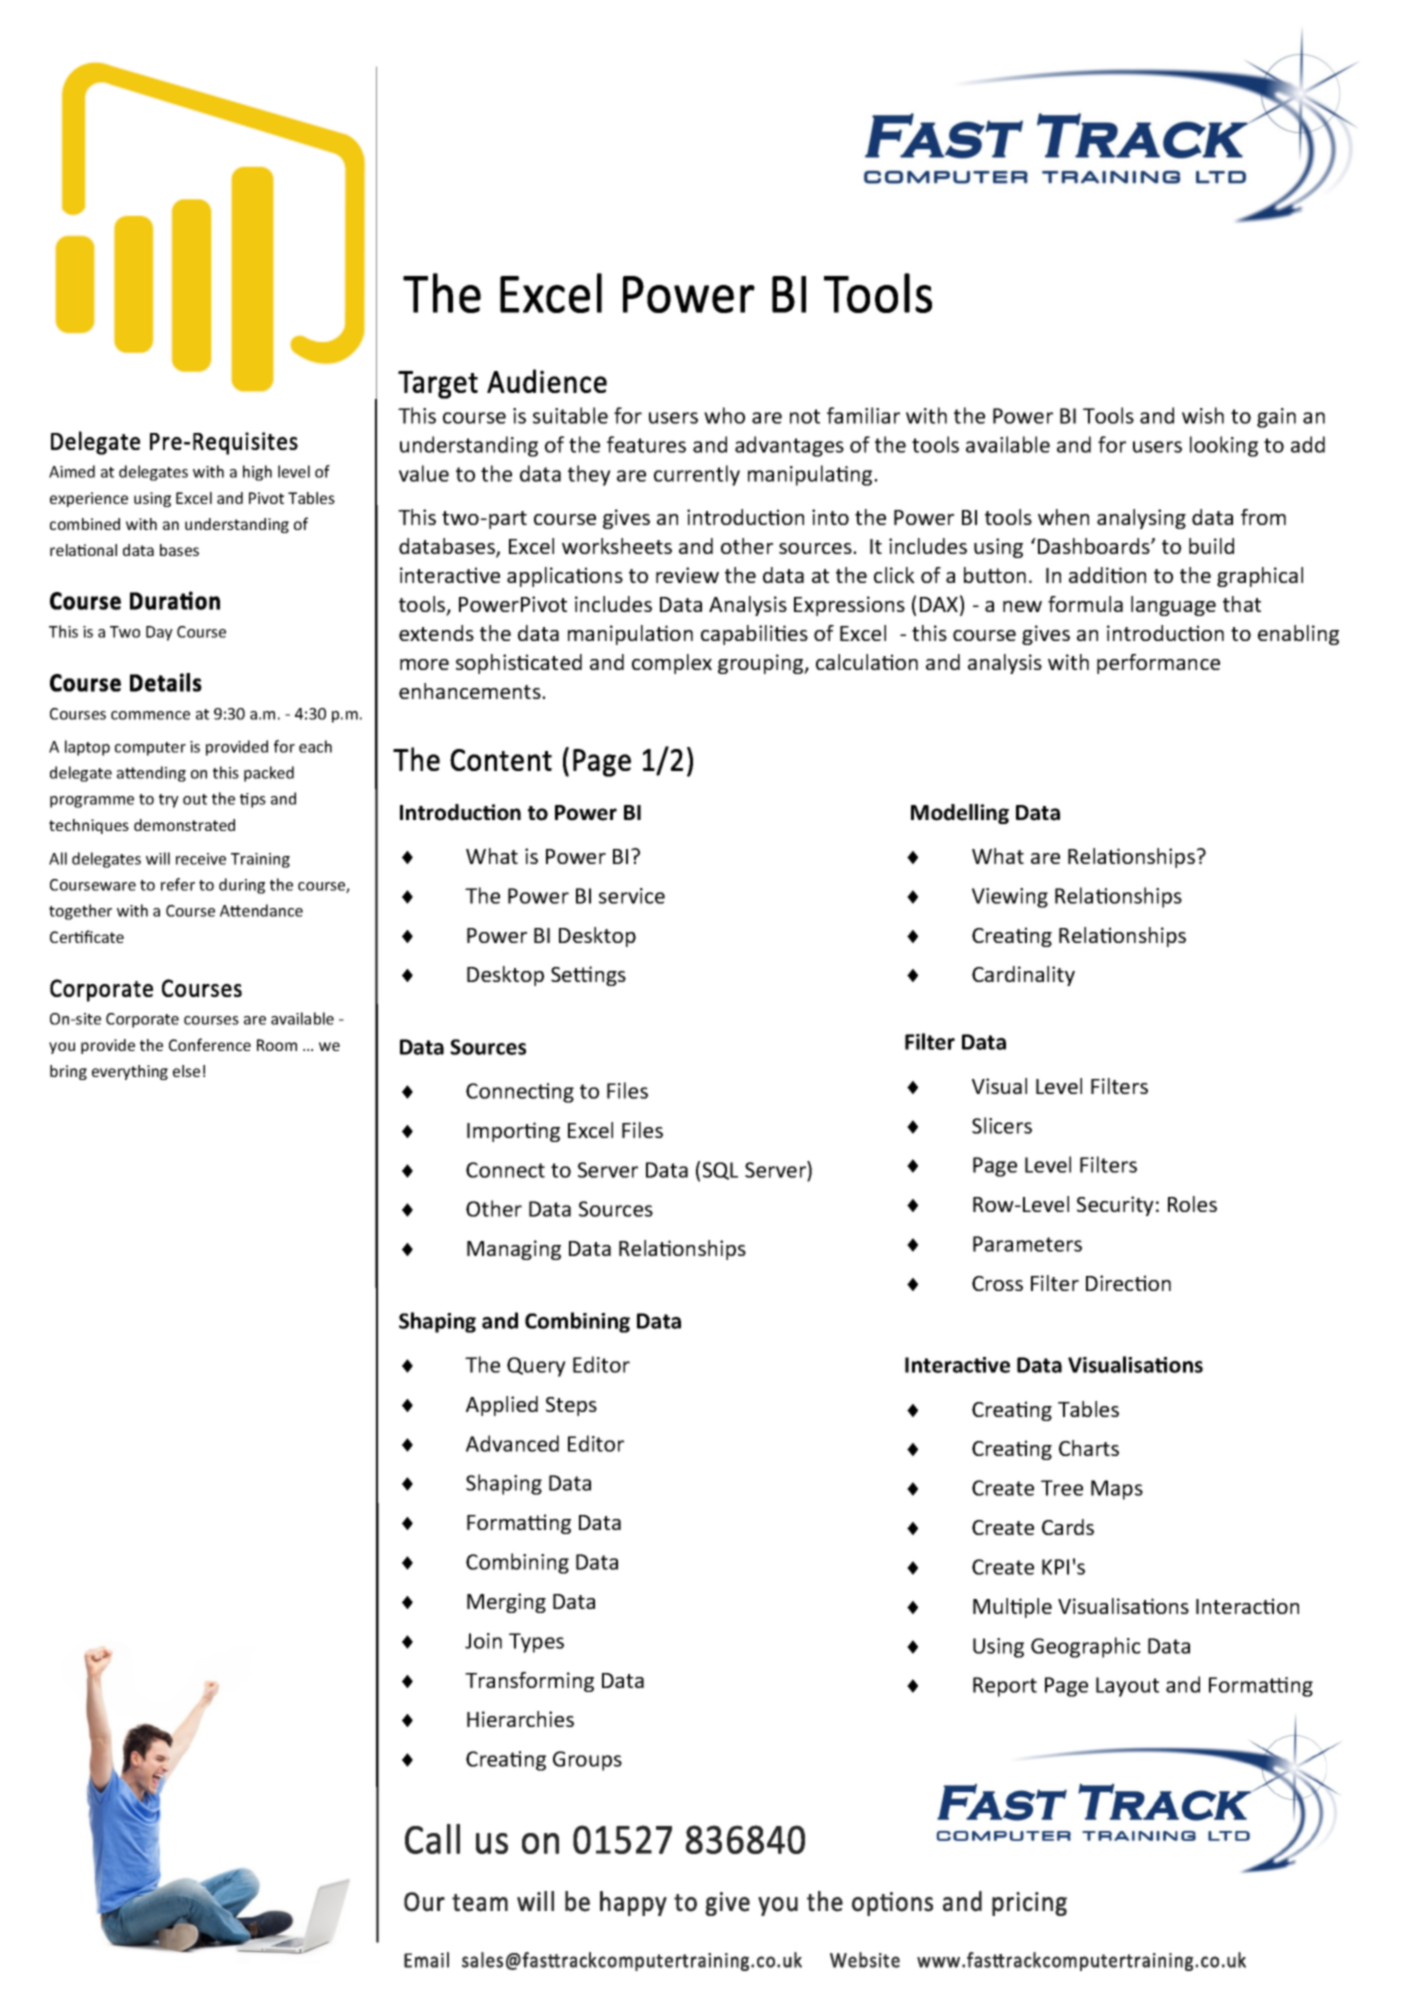 Image resolution: width=1416 pixels, height=2003 pixels. Describe the element at coordinates (1192, 1204) in the screenshot. I see `Roles` at that location.
